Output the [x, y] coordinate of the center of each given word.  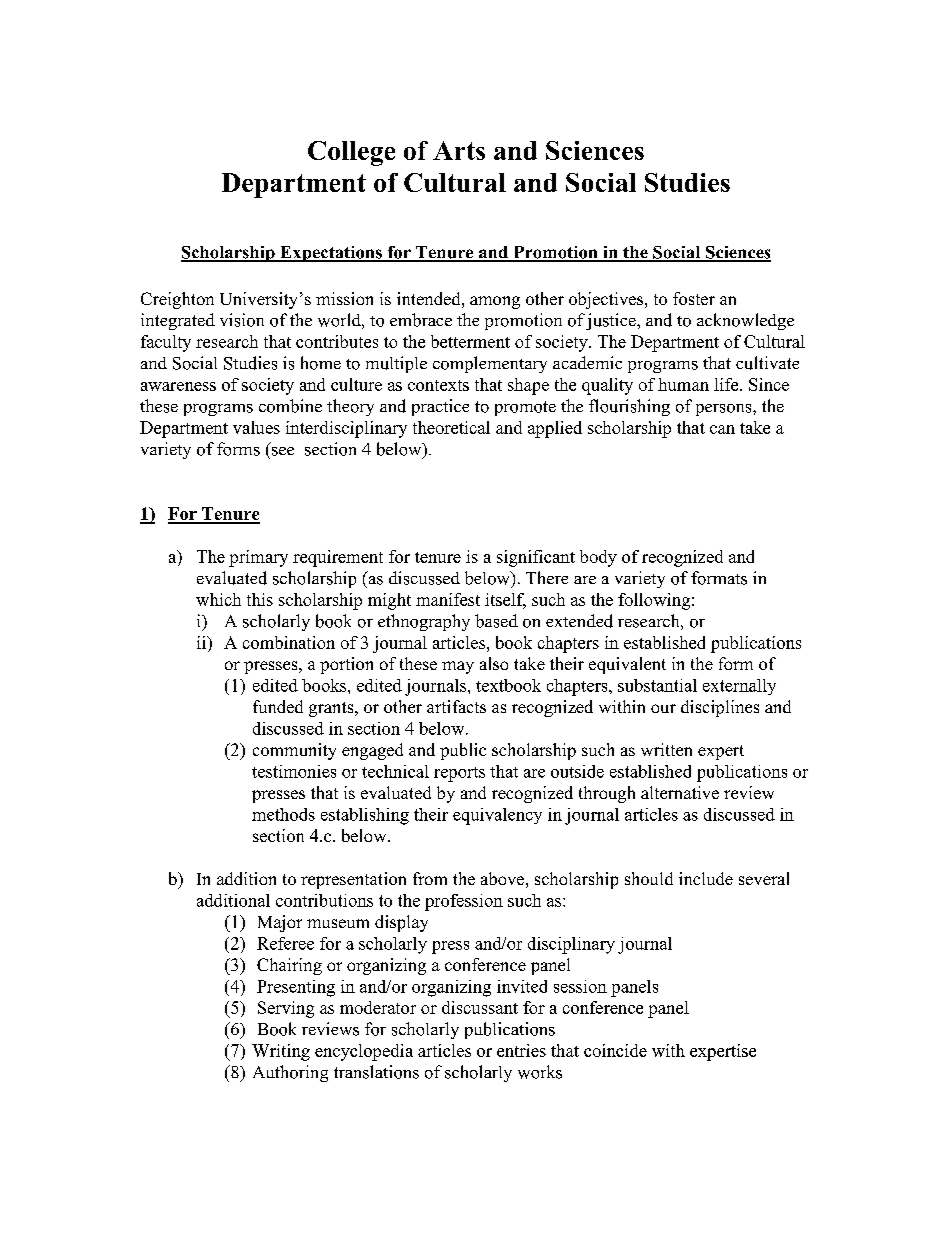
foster [694, 298]
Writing [281, 1052]
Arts [459, 150]
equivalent [627, 665]
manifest [448, 599]
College [351, 153]
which [218, 599]
